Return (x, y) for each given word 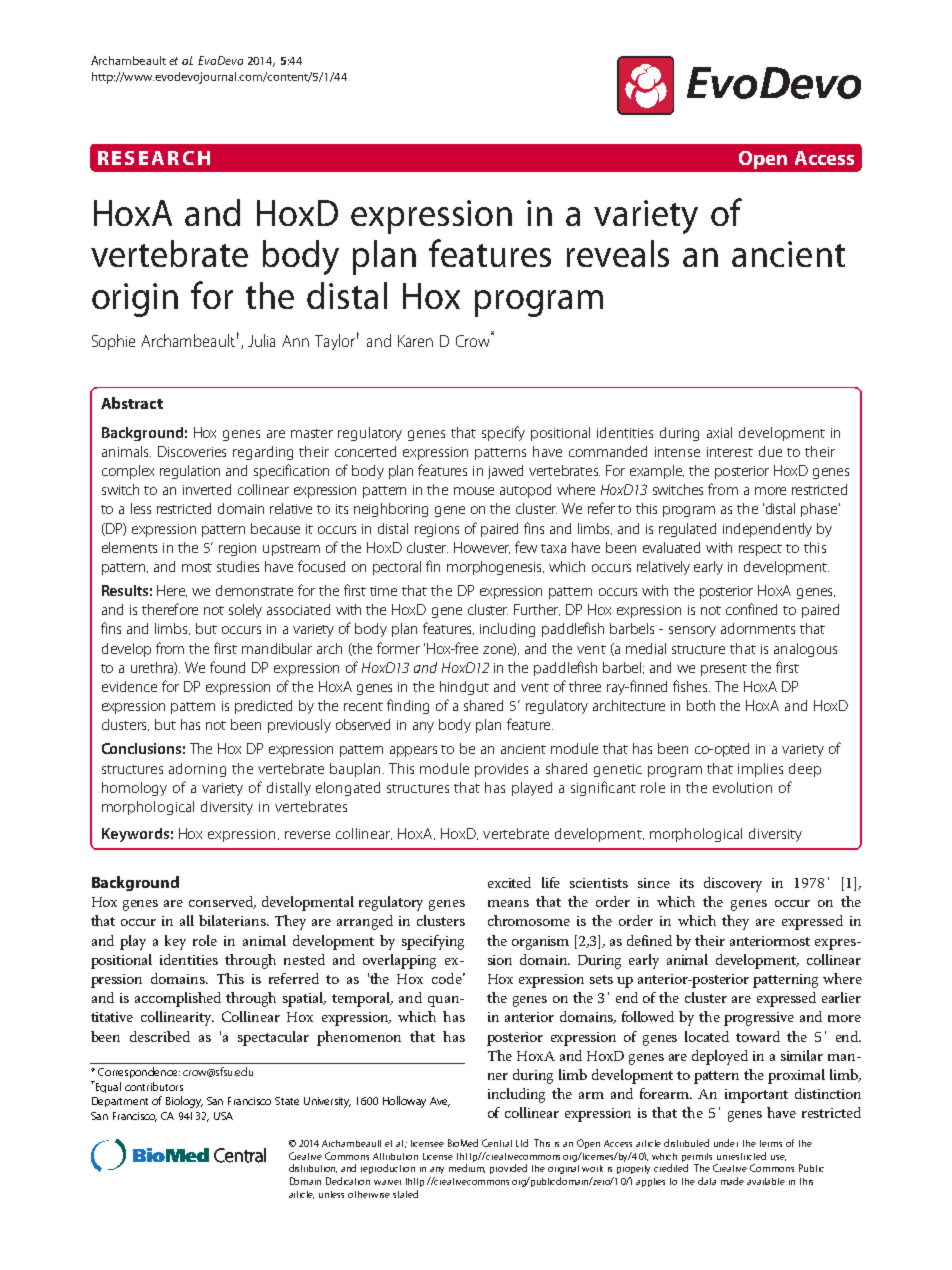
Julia (261, 340)
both (701, 705)
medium (467, 1168)
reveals (618, 253)
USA (223, 1116)
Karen (415, 341)
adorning (197, 770)
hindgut (464, 688)
